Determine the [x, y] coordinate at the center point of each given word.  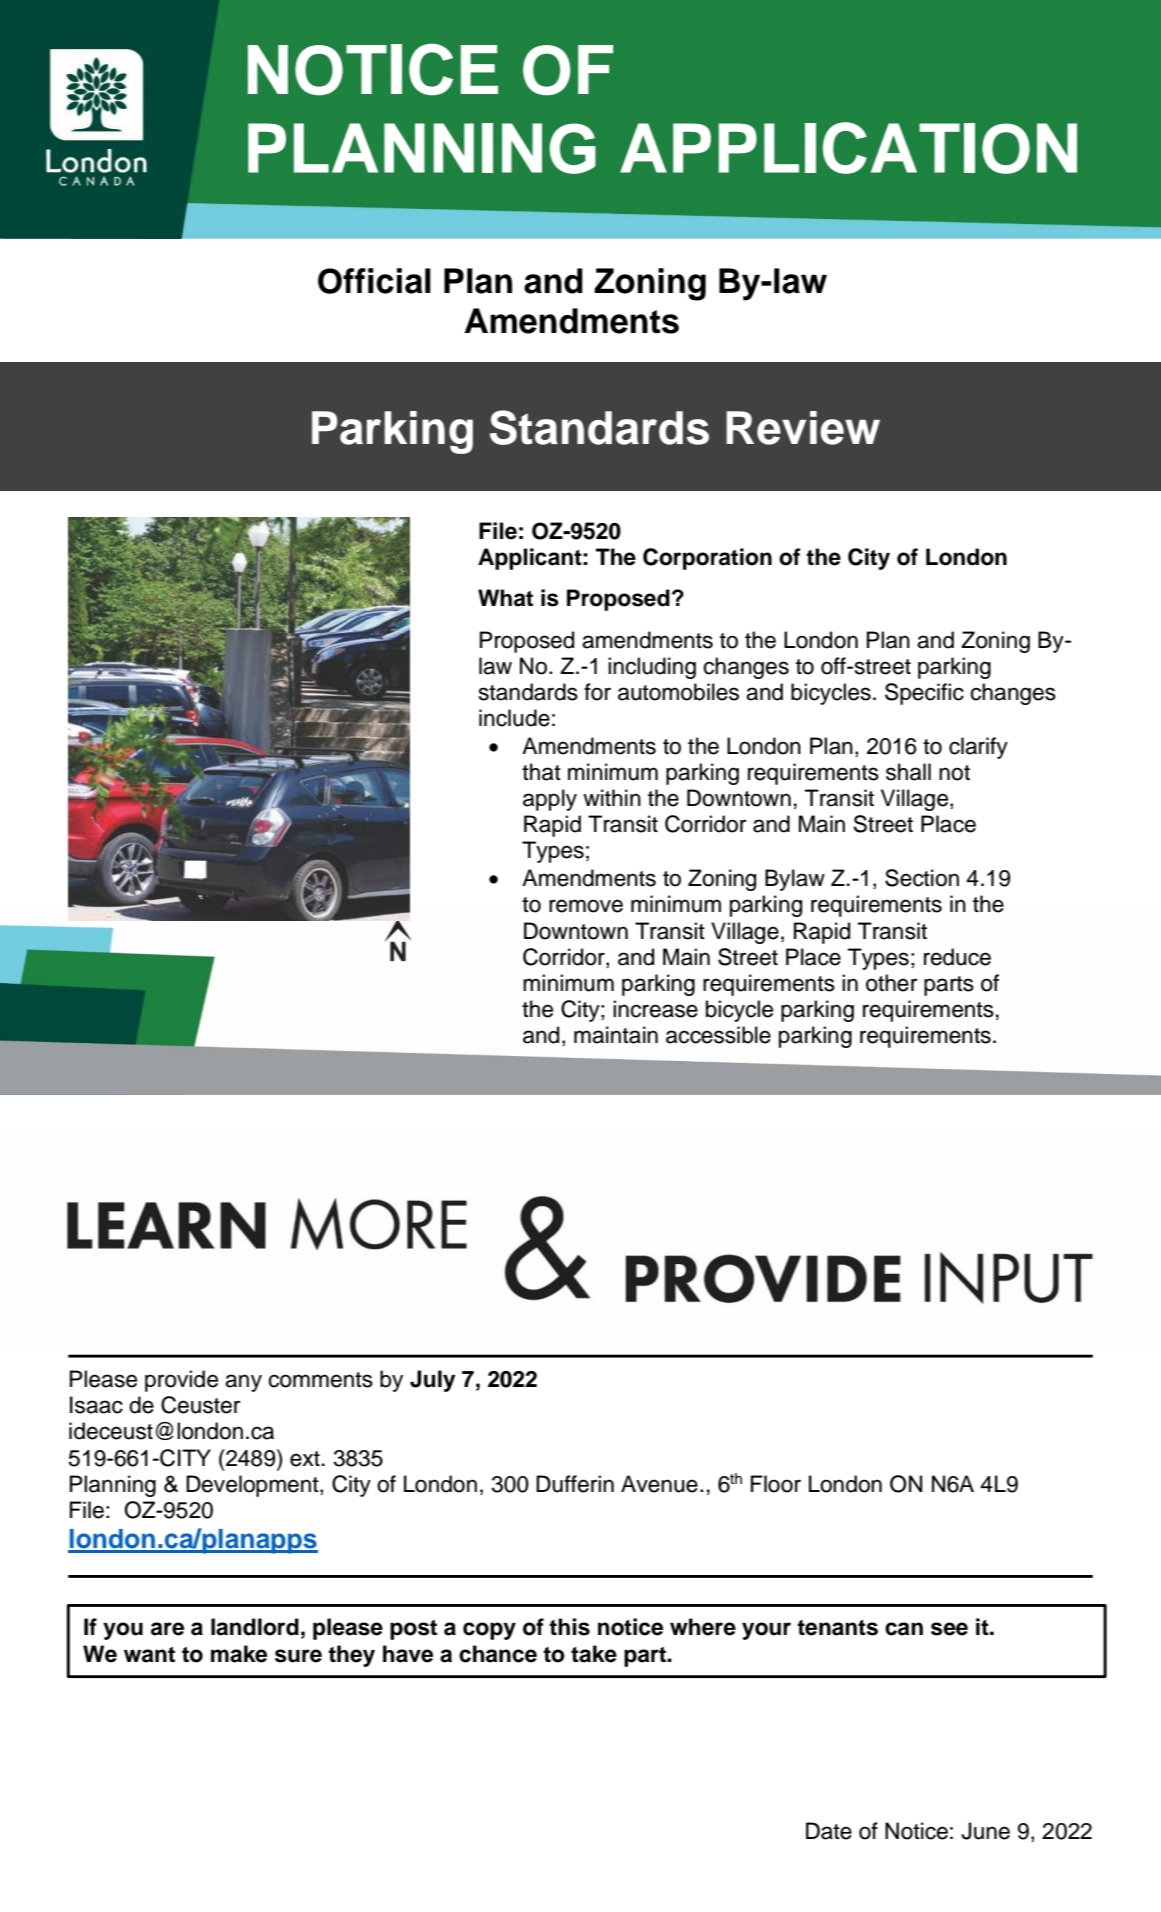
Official [374, 281]
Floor [776, 1484]
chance [498, 1654]
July [432, 1381]
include [514, 718]
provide [181, 1381]
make [239, 1654]
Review [803, 428]
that [541, 772]
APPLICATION [848, 148]
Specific [924, 694]
